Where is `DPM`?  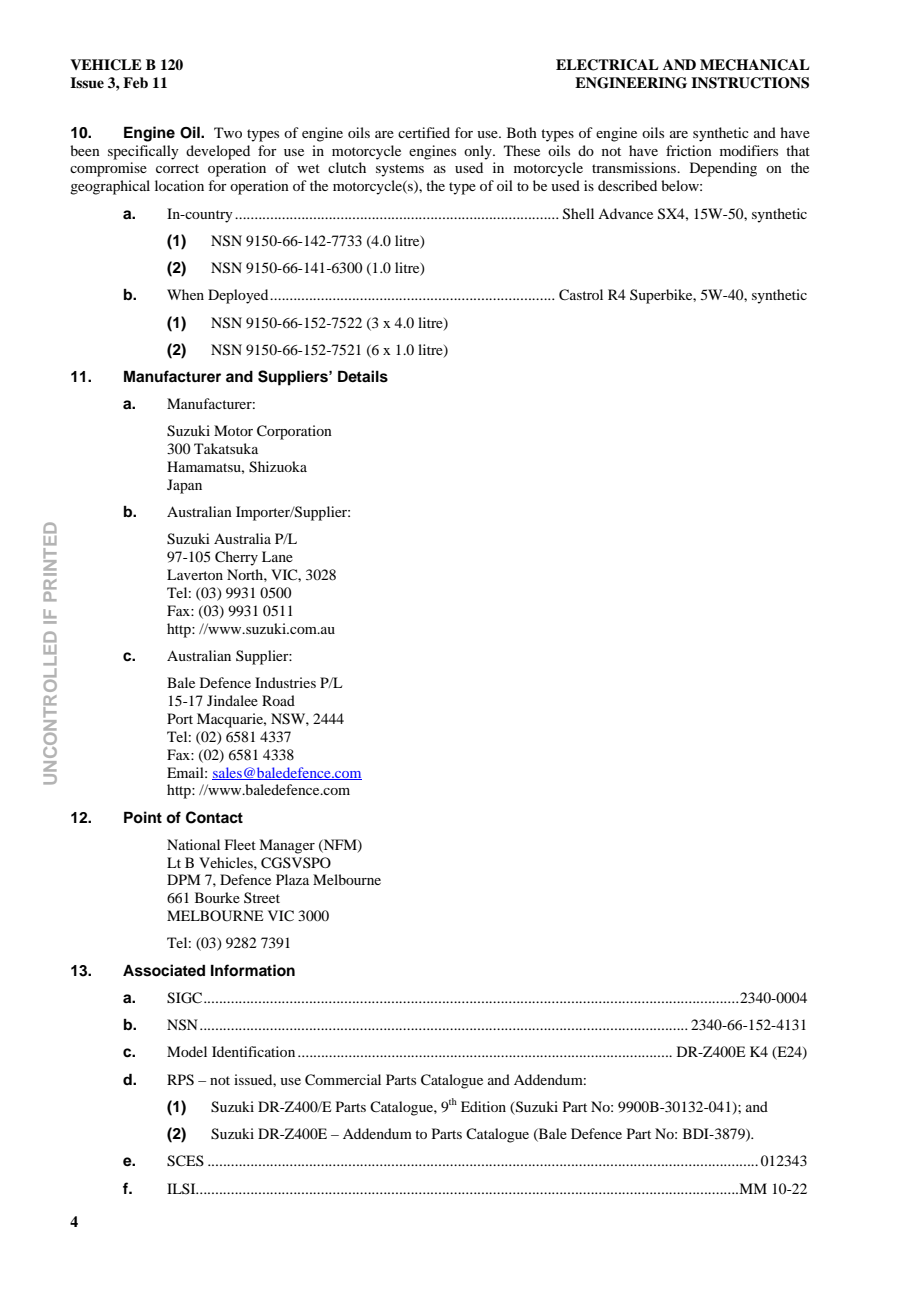 DPM is located at coordinates (183, 879).
